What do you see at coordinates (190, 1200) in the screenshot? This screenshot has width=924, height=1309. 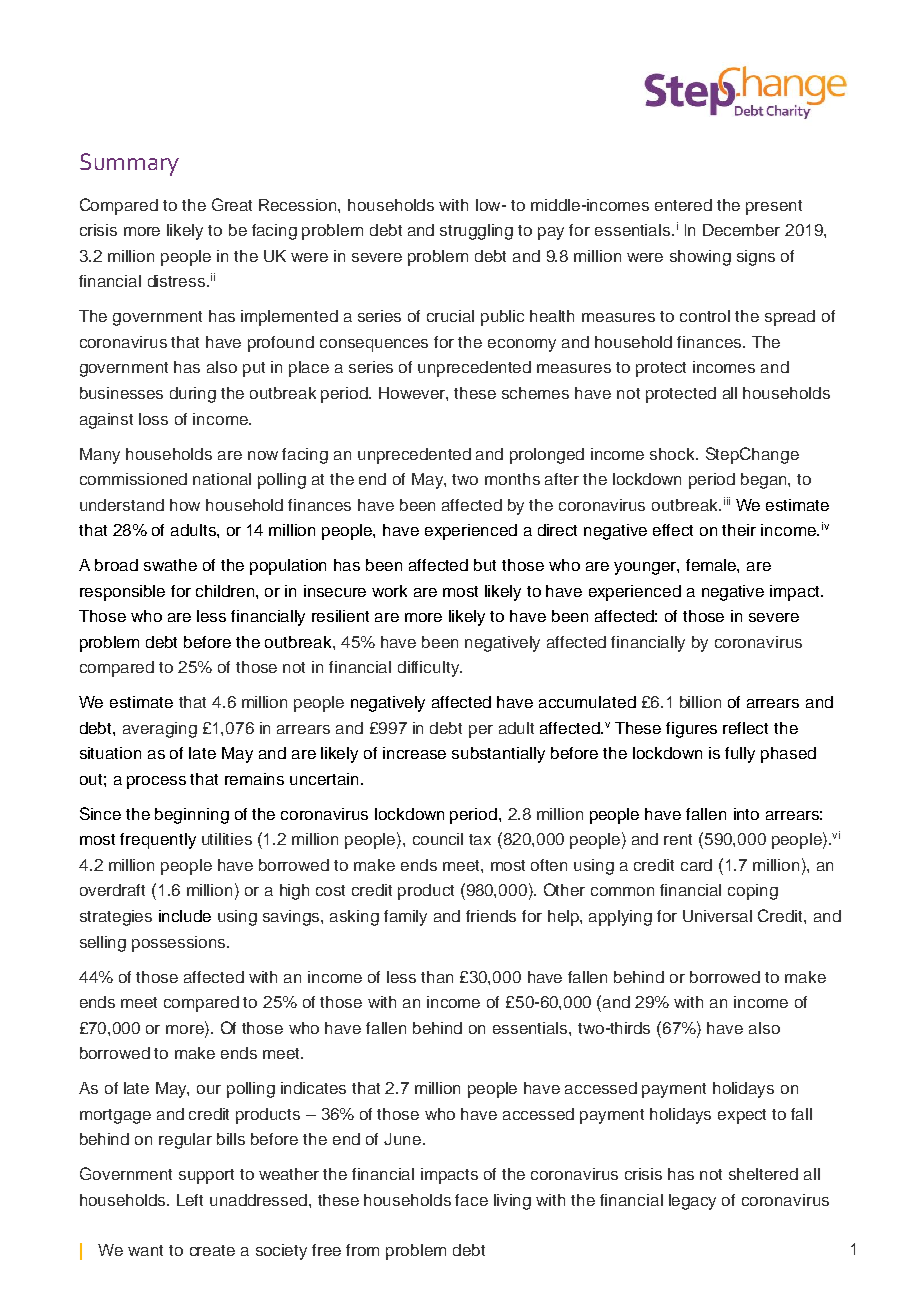 I see `Left` at bounding box center [190, 1200].
